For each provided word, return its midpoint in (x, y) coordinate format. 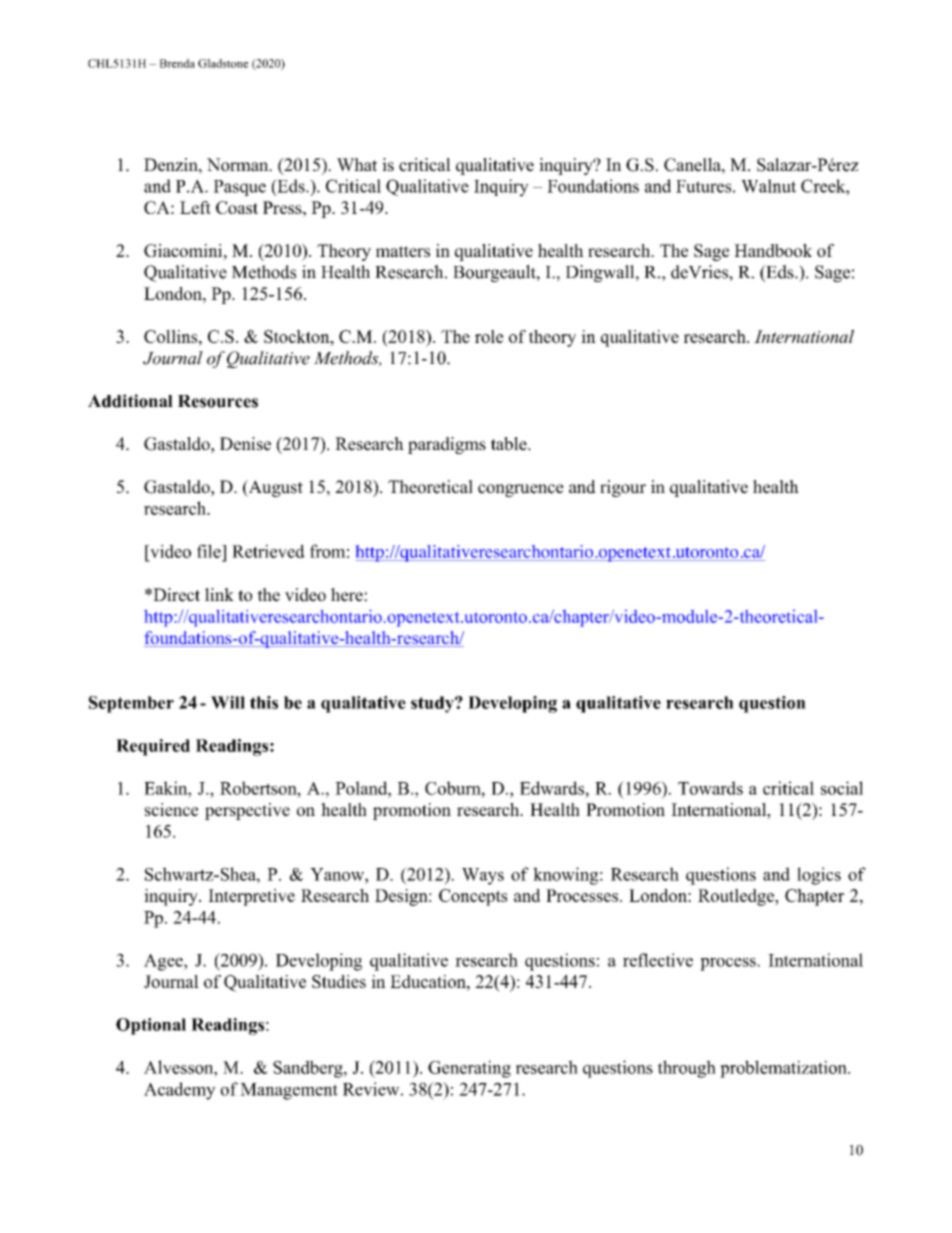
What (357, 165)
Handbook (773, 250)
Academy (180, 1091)
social (842, 788)
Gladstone (223, 63)
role (489, 336)
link (219, 594)
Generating (469, 1069)
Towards (710, 788)
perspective (247, 811)
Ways (483, 876)
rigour (623, 488)
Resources (218, 401)
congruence (521, 490)
